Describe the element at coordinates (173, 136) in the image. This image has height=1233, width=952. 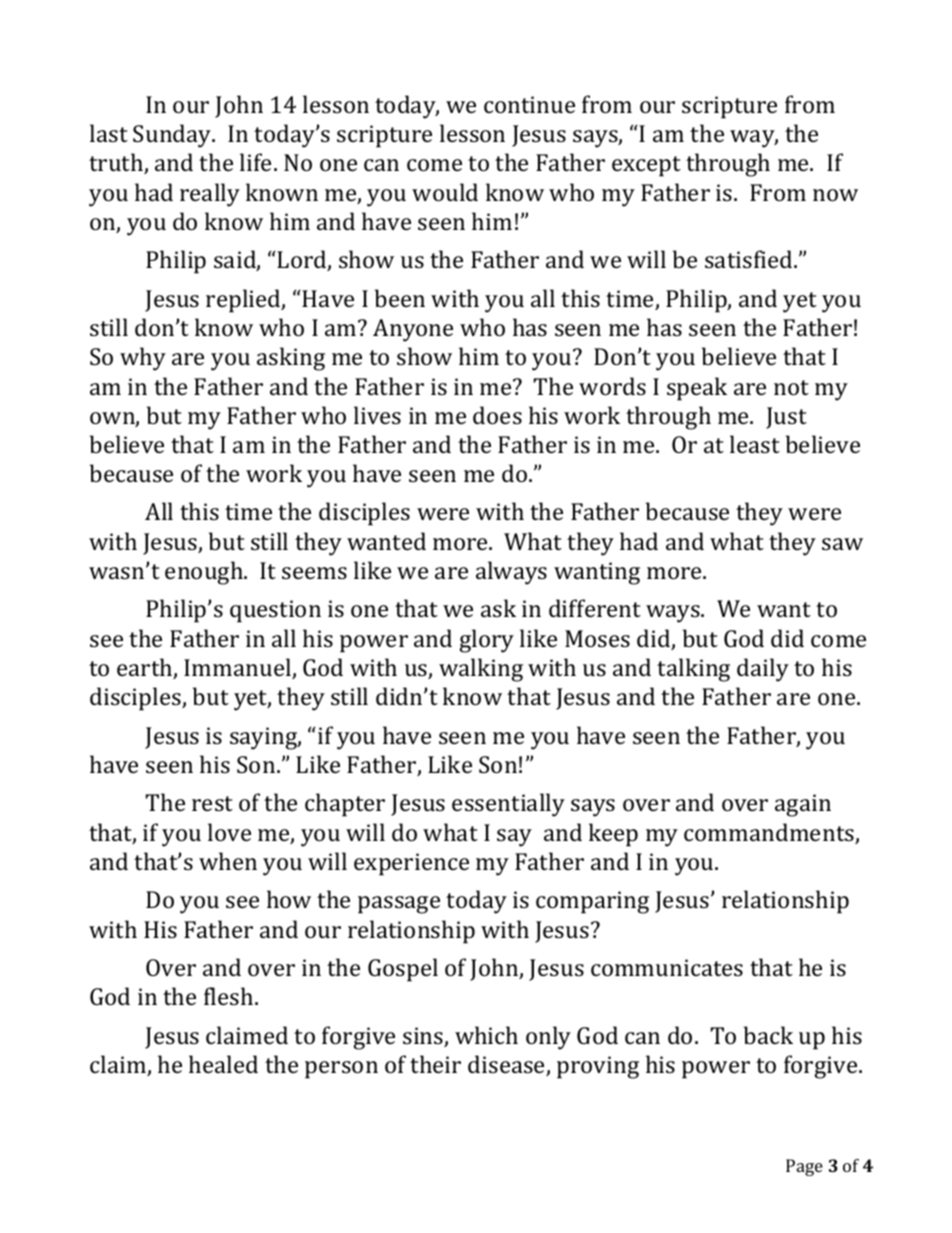
I see `Sunday` at that location.
